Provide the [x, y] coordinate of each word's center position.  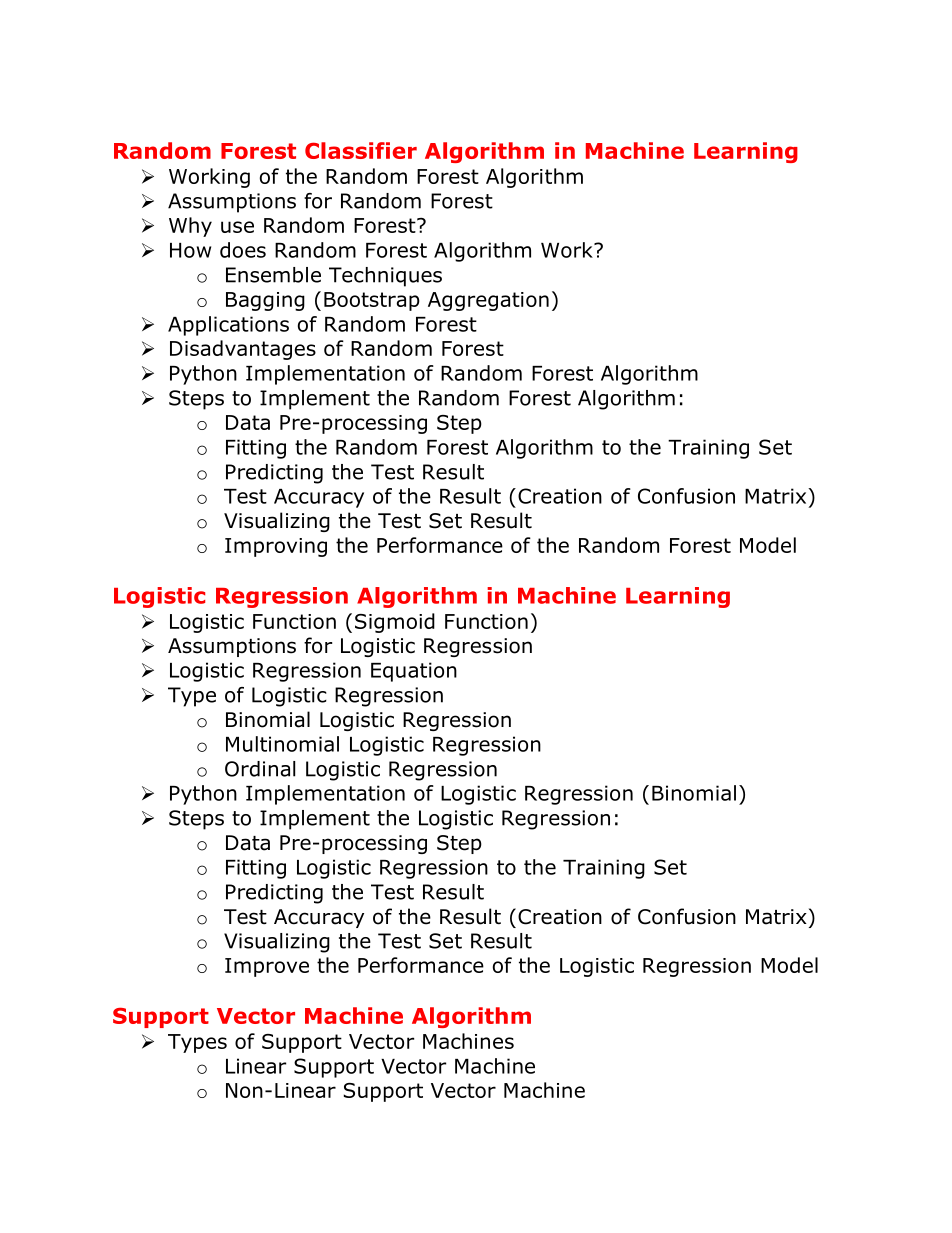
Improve [267, 967]
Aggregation [488, 301]
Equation [414, 672]
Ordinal [260, 769]
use [237, 227]
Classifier [361, 150]
